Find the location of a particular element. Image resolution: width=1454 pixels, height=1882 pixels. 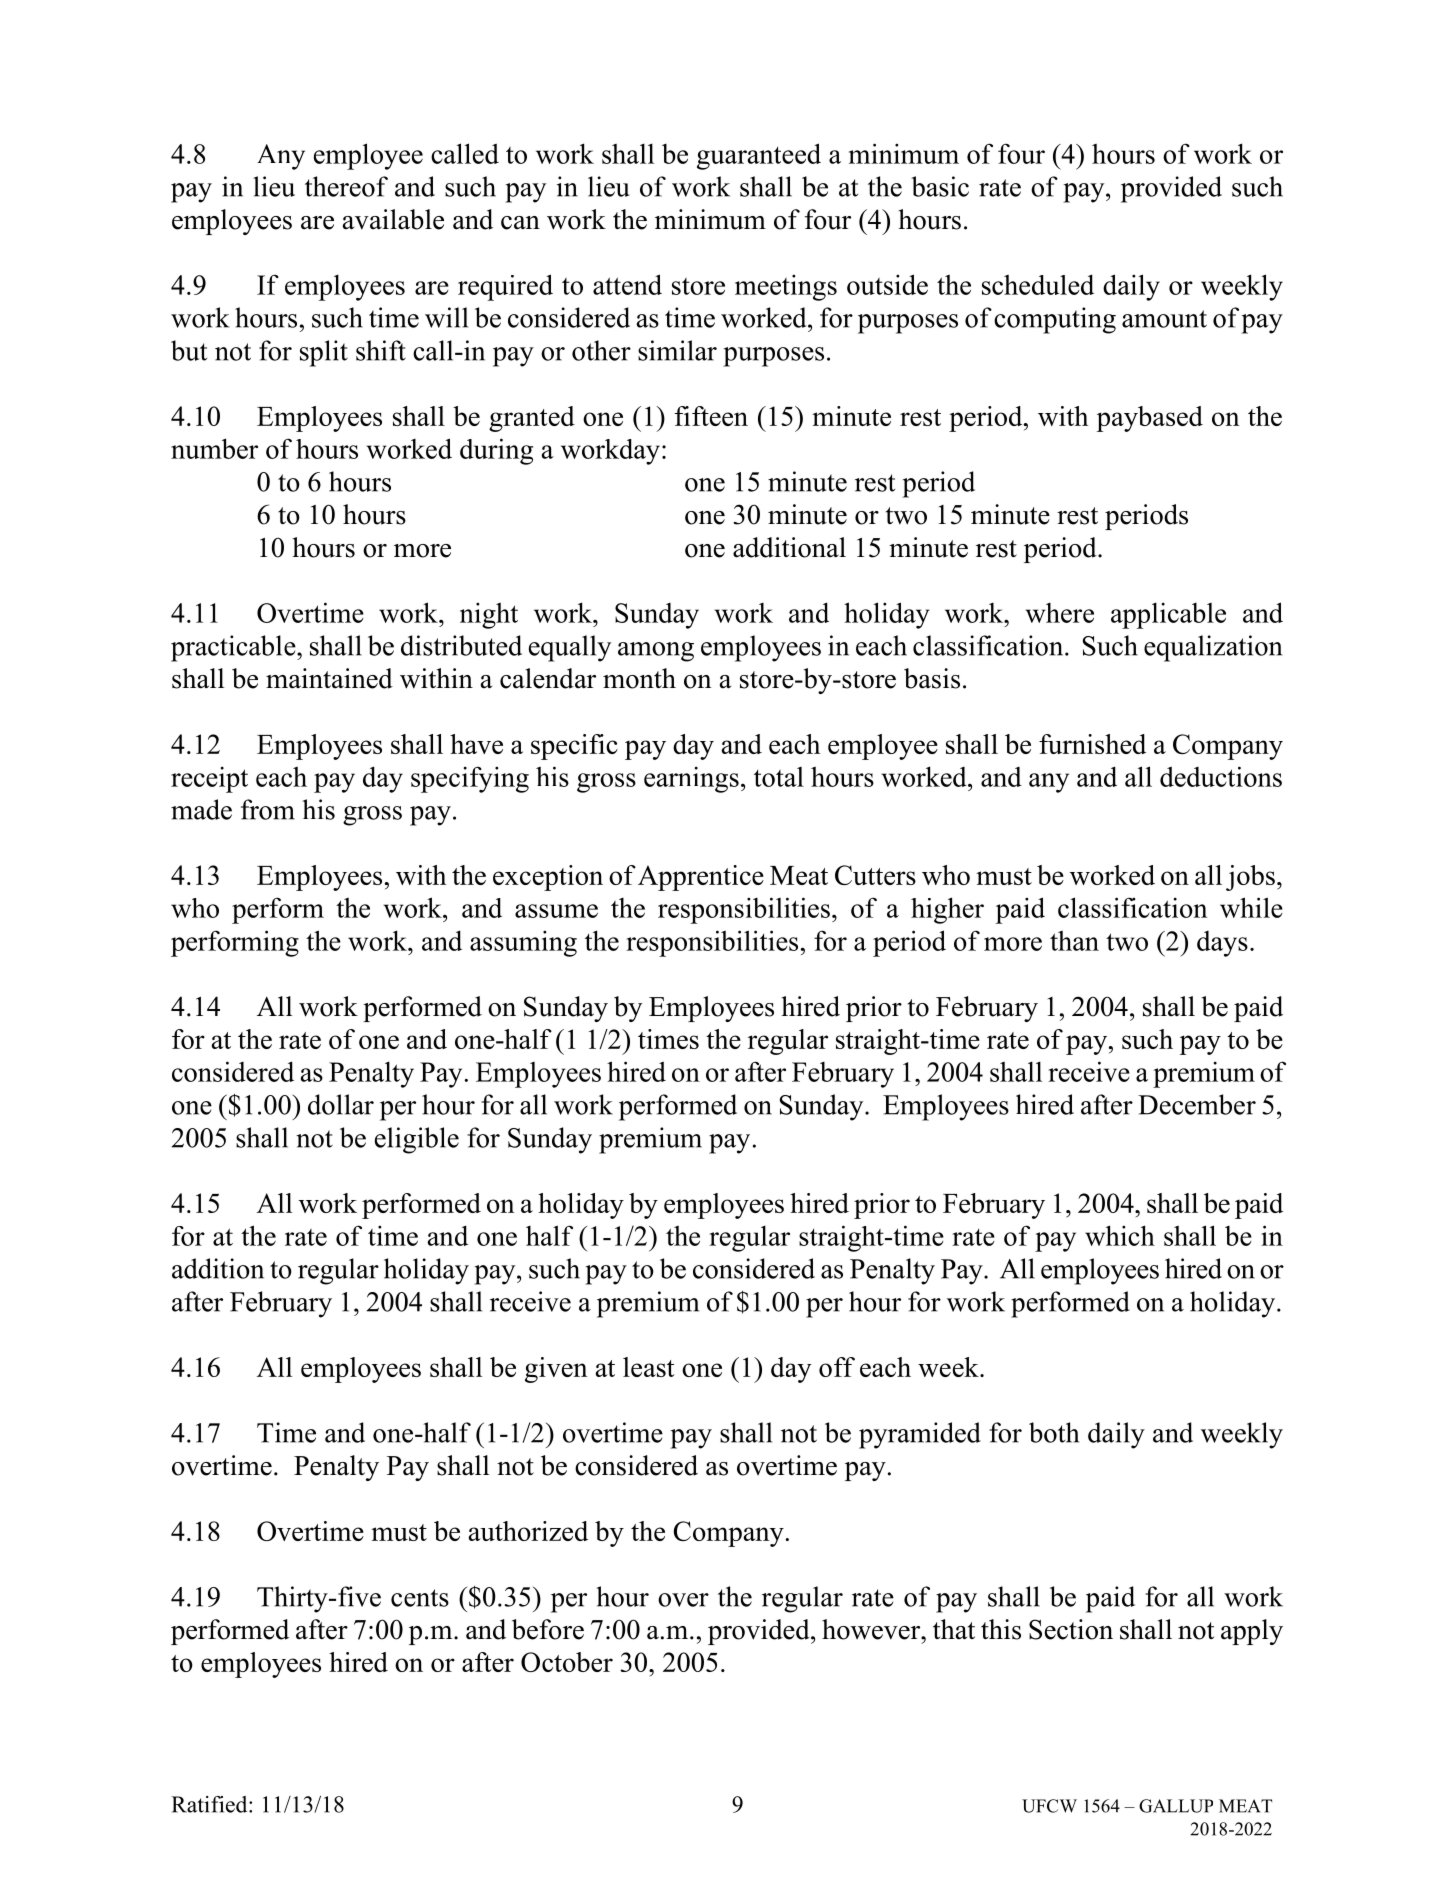

thereof is located at coordinates (346, 186).
